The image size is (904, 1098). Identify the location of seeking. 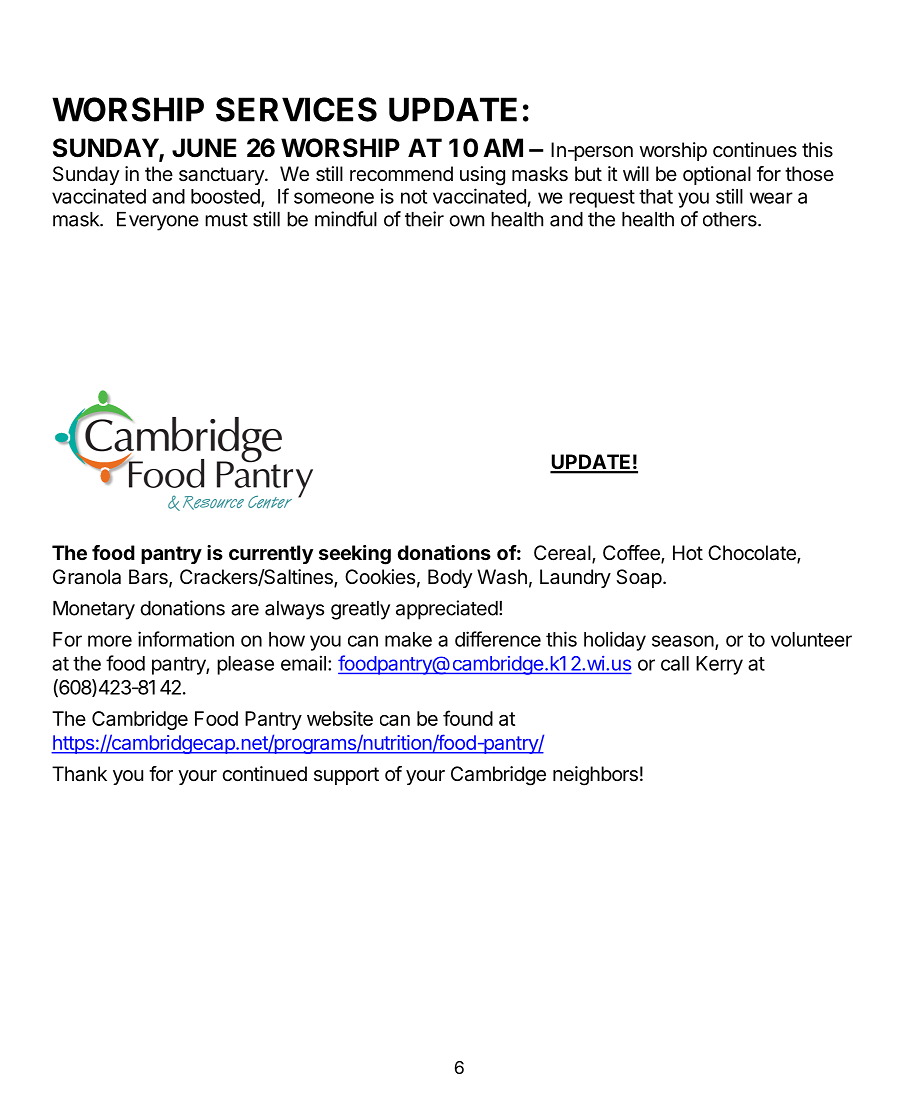
(355, 555).
